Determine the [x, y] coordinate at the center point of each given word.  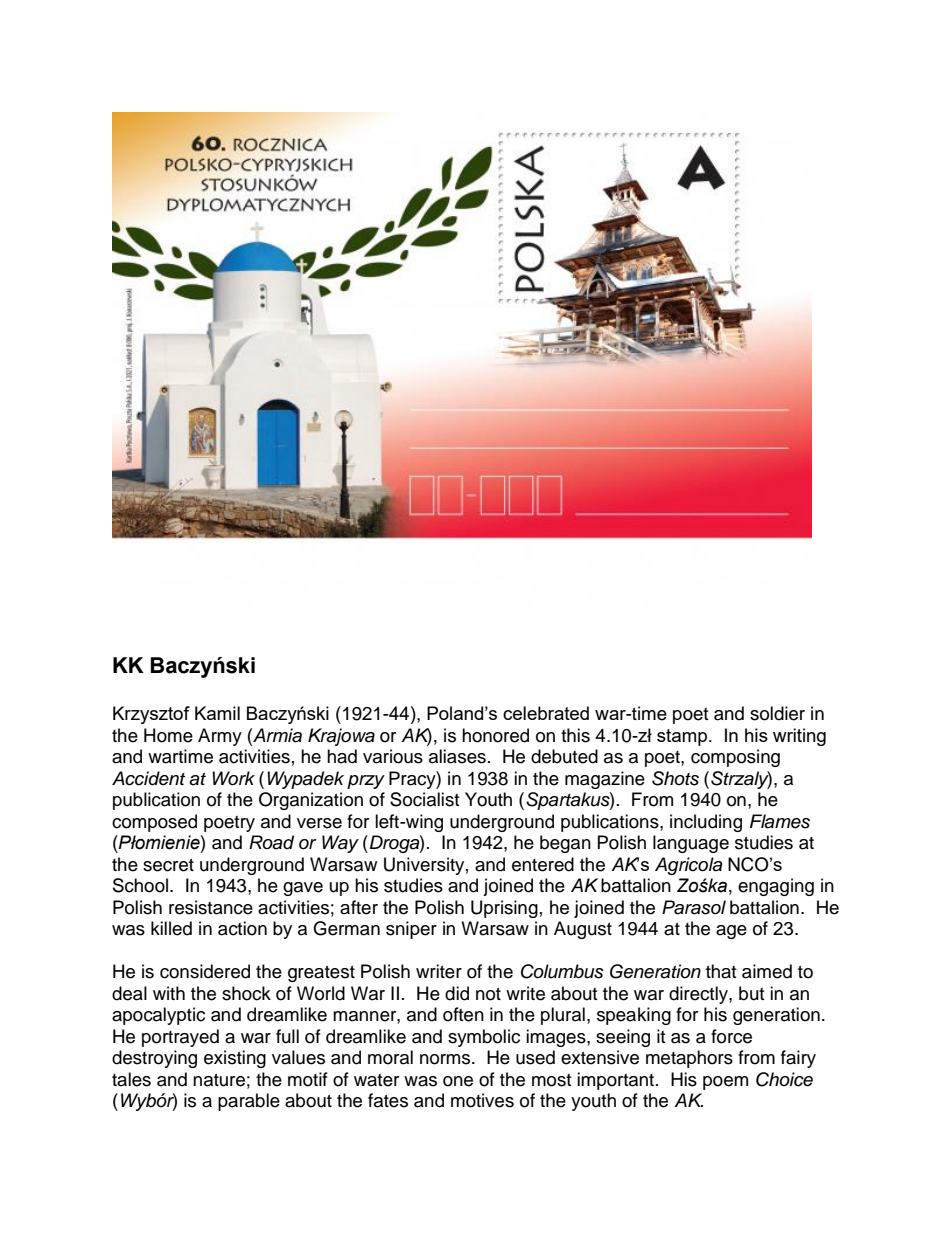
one [458, 1081]
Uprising [504, 909]
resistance [211, 907]
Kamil [217, 713]
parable [249, 1102]
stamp [683, 737]
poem [725, 1083]
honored [495, 735]
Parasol [694, 907]
